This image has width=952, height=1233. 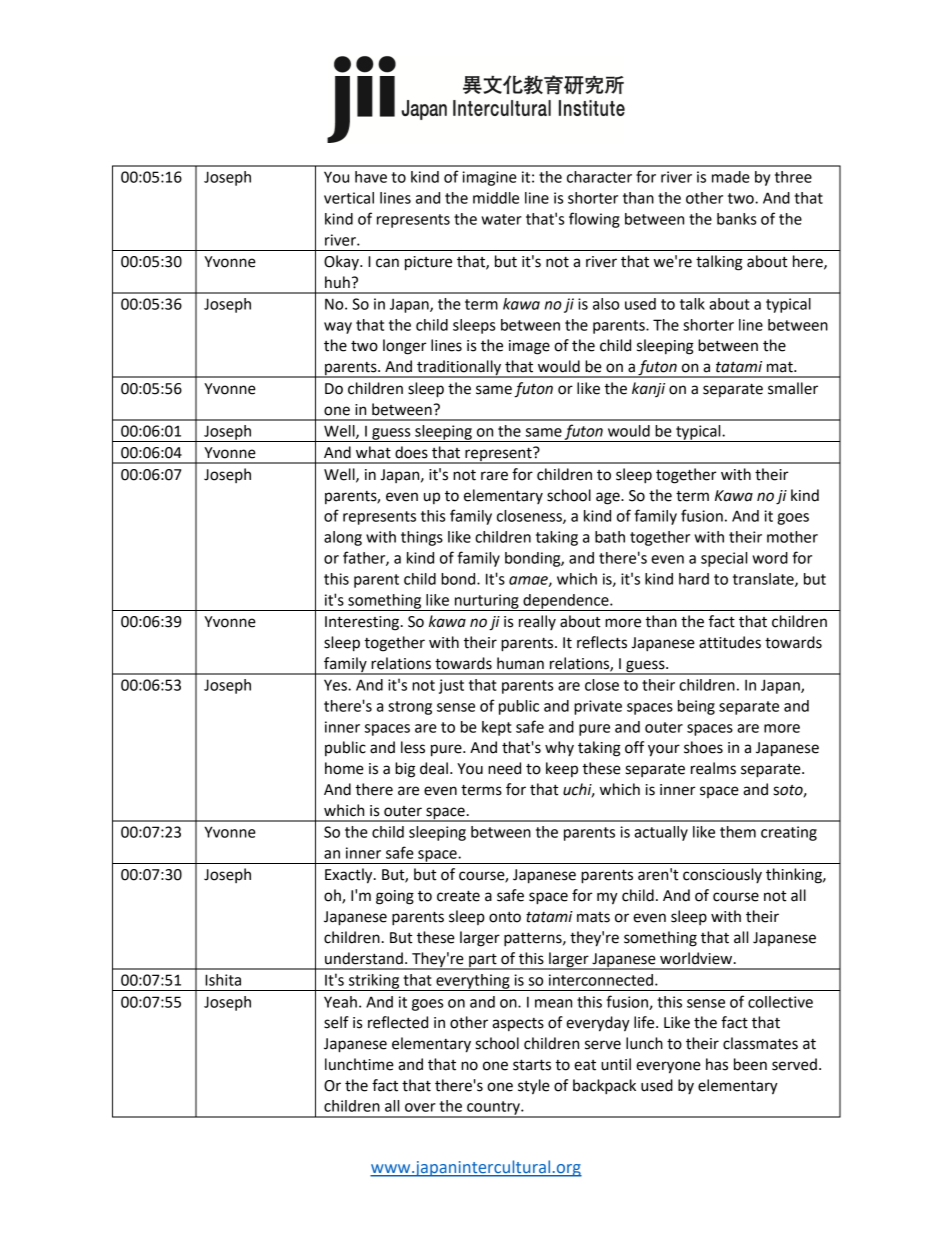 What do you see at coordinates (594, 220) in the image?
I see `flowing` at bounding box center [594, 220].
